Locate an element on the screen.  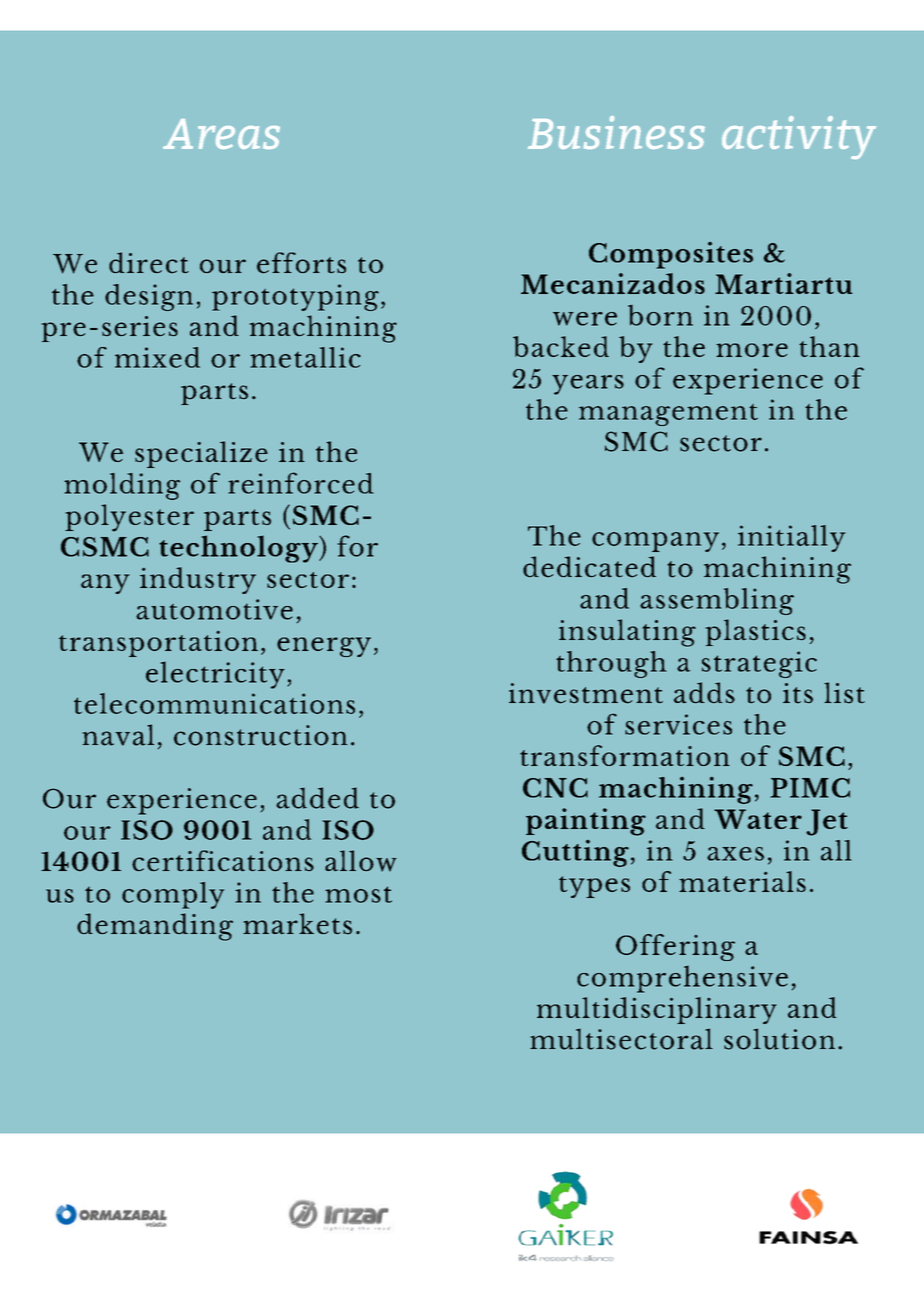
Areas is located at coordinates (221, 134).
